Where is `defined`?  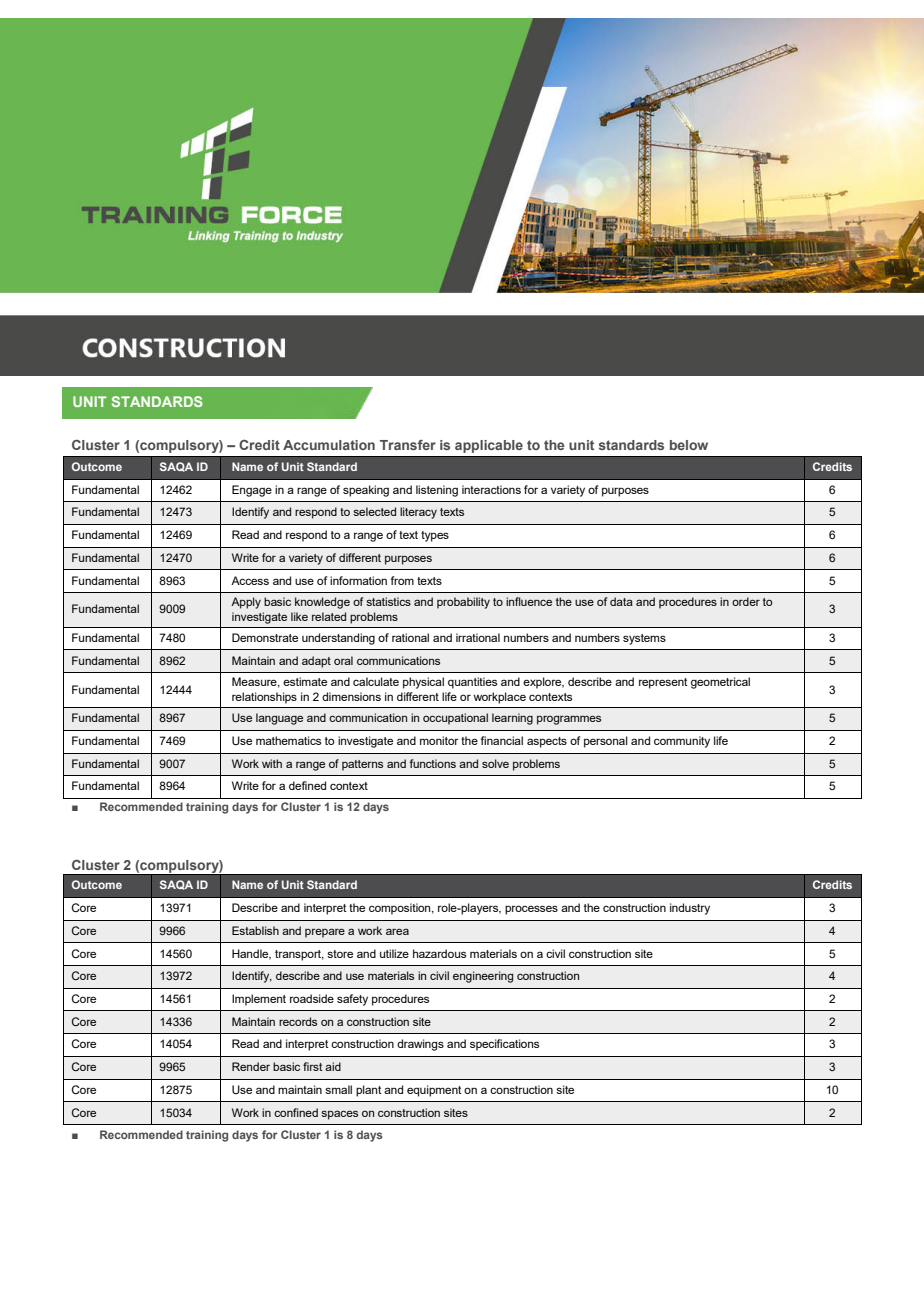
defined is located at coordinates (307, 785).
